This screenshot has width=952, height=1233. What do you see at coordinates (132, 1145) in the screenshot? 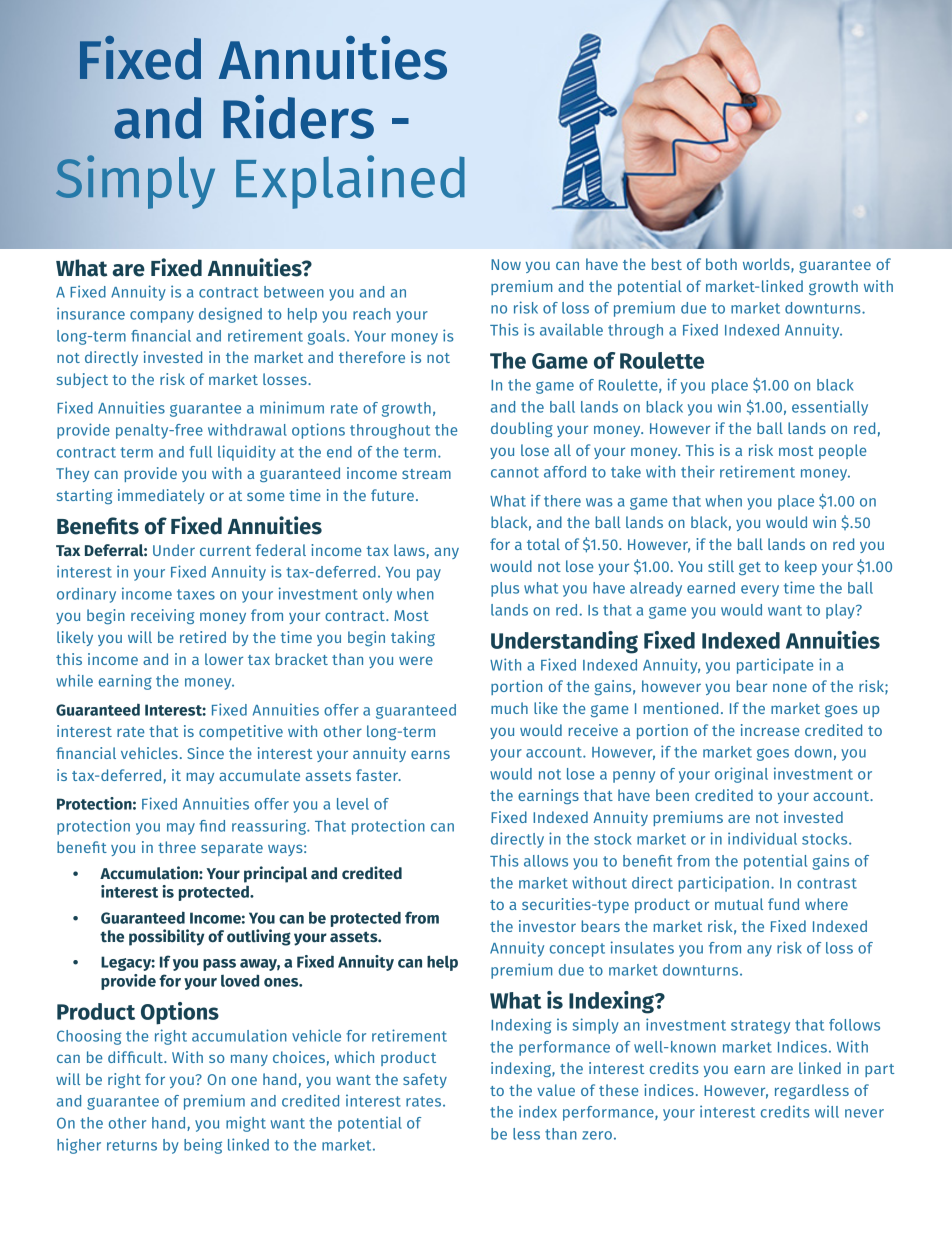
I see `returns` at bounding box center [132, 1145].
